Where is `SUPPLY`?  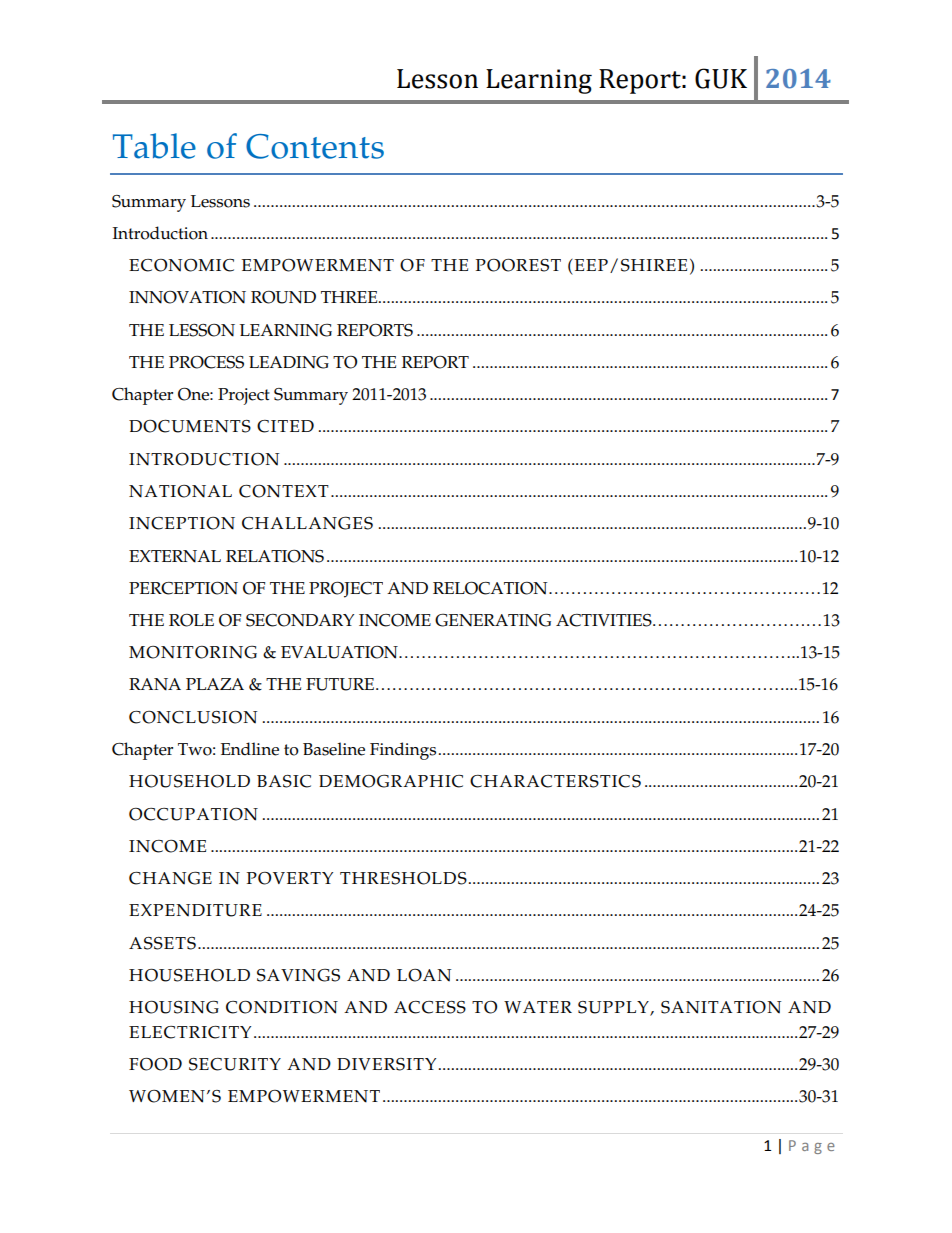 SUPPLY is located at coordinates (614, 1008).
